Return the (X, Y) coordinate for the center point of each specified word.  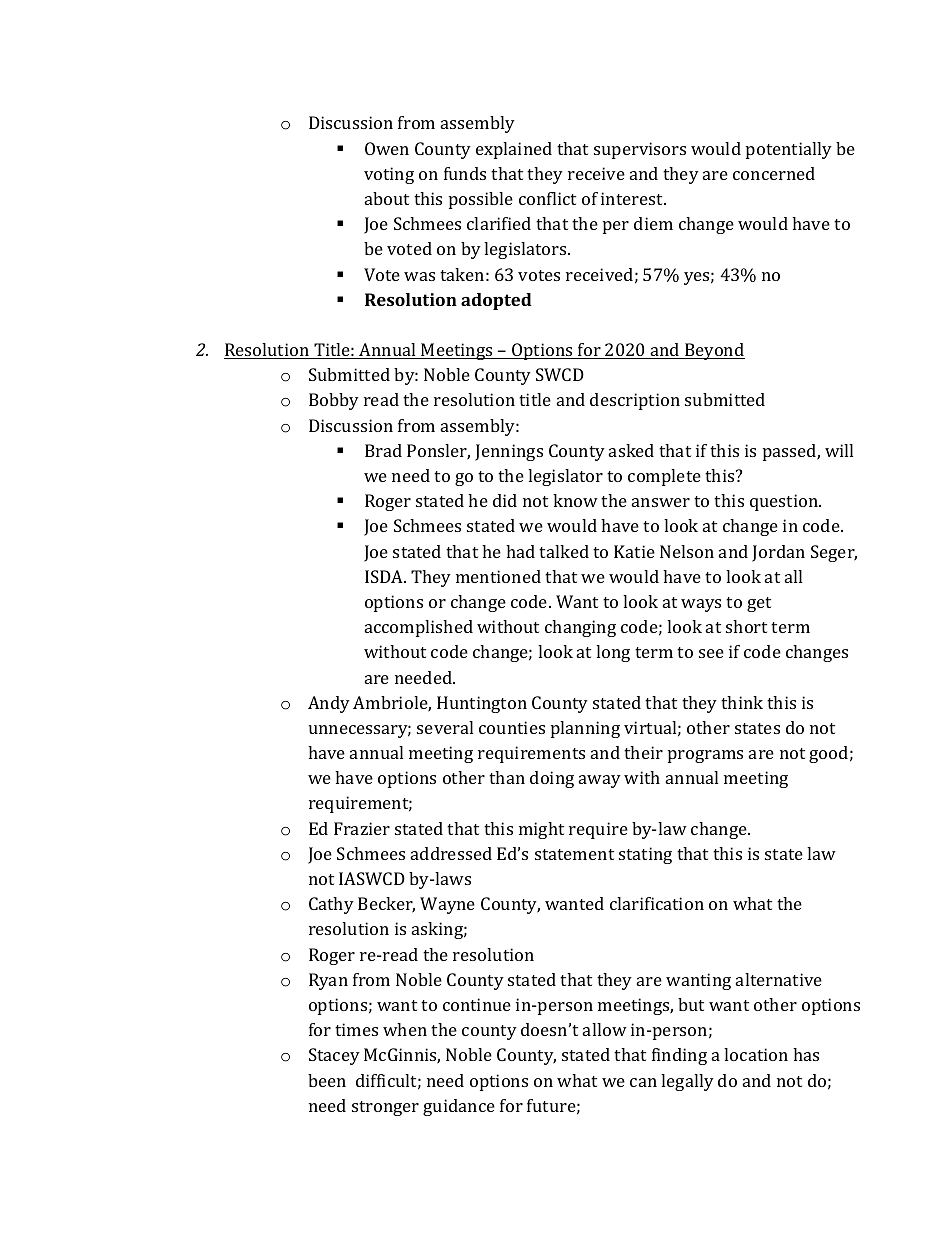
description (635, 401)
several (445, 727)
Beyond (714, 351)
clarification (657, 903)
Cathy (331, 905)
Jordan (778, 553)
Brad (383, 450)
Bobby (334, 401)
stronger (385, 1108)
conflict (547, 198)
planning (585, 729)
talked (564, 551)
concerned (774, 173)
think (742, 702)
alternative (779, 979)
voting (389, 175)
